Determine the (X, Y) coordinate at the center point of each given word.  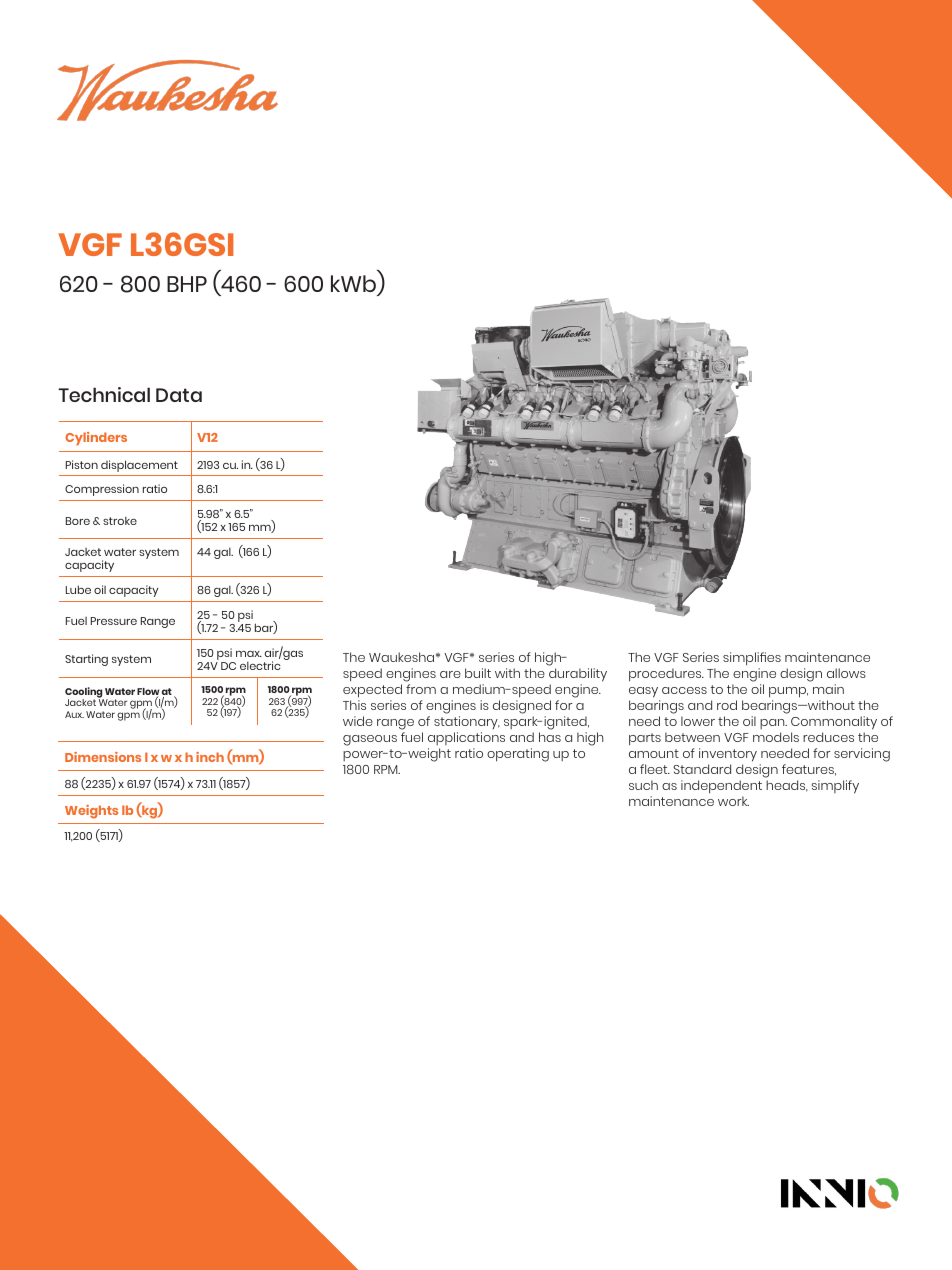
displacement (139, 466)
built (478, 673)
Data (179, 395)
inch (210, 757)
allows (846, 673)
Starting (86, 660)
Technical (104, 394)
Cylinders (96, 439)
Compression (102, 490)
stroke (120, 521)
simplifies (752, 659)
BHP (187, 284)
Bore (78, 521)
